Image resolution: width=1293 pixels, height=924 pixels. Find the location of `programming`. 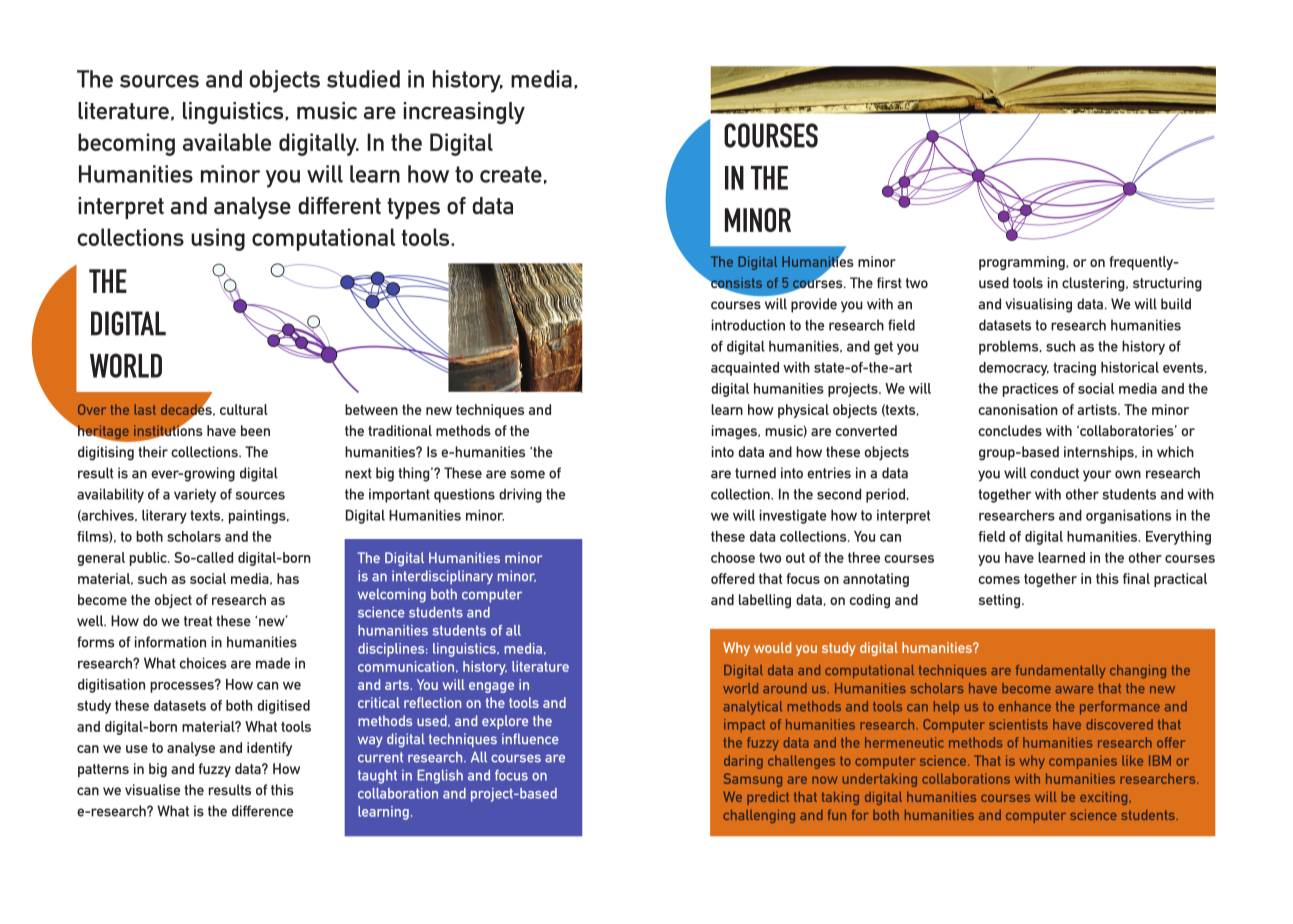

programming is located at coordinates (1023, 263).
